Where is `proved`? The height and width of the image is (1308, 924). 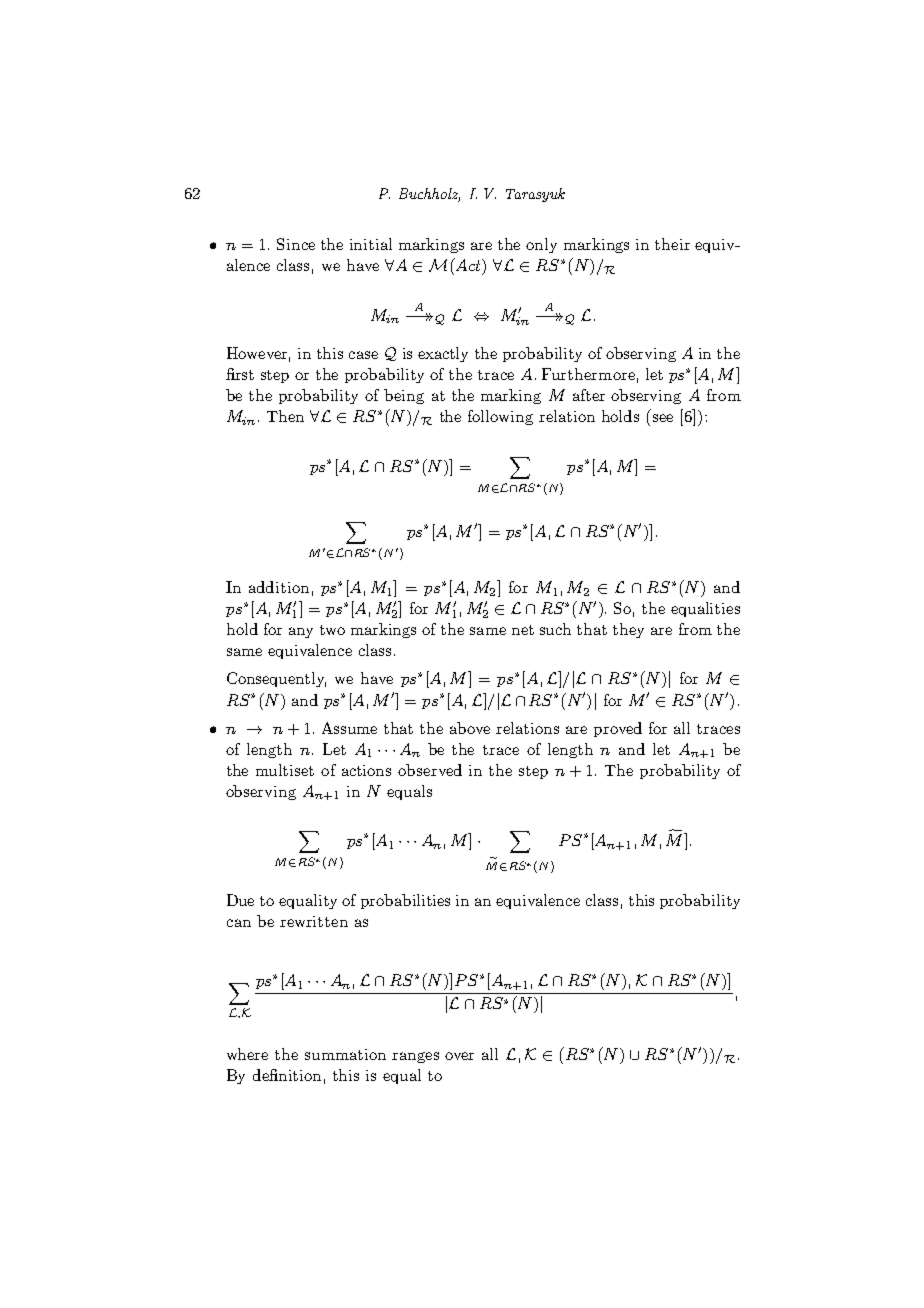 proved is located at coordinates (618, 729).
